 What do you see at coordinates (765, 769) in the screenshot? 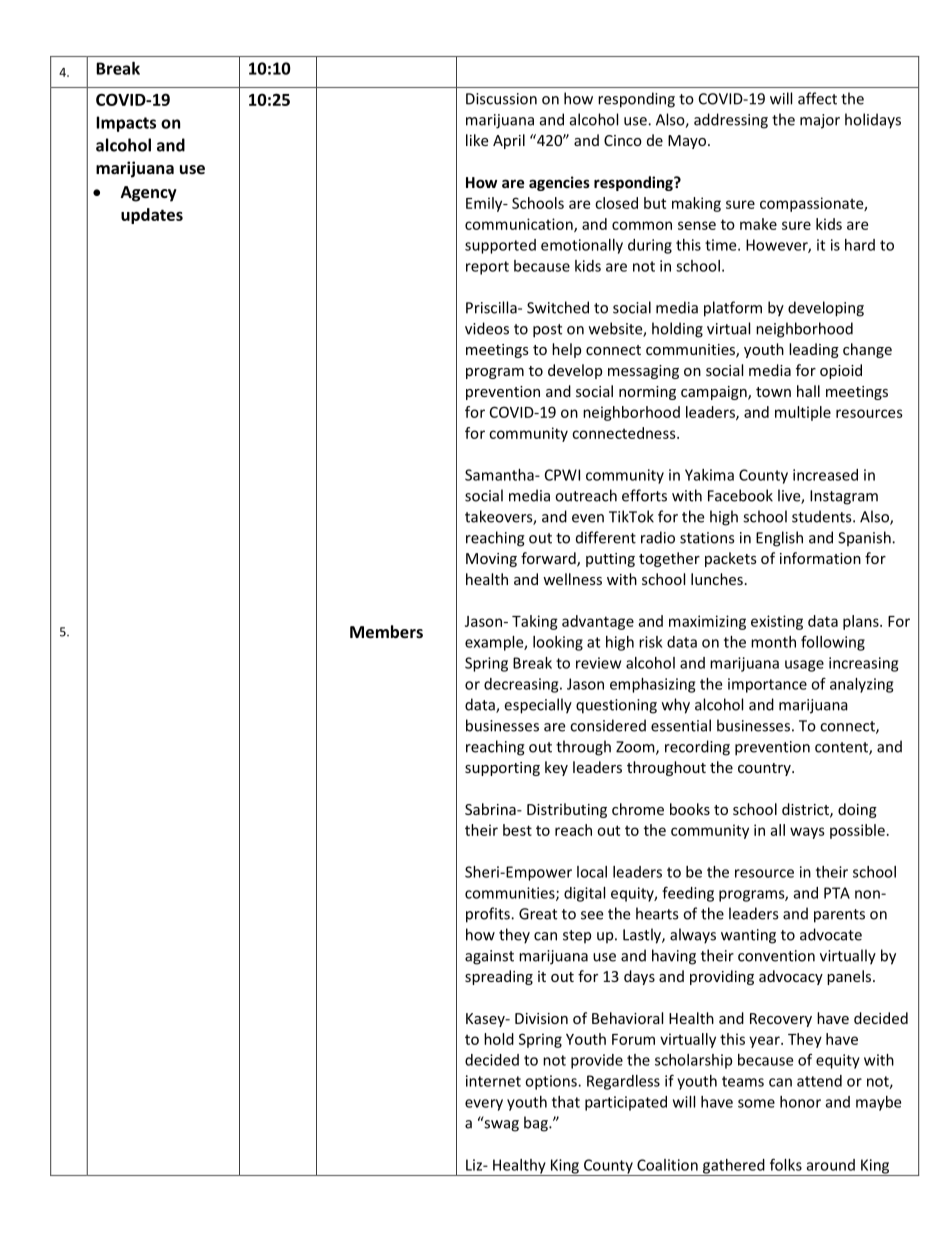
I see `country` at bounding box center [765, 769].
